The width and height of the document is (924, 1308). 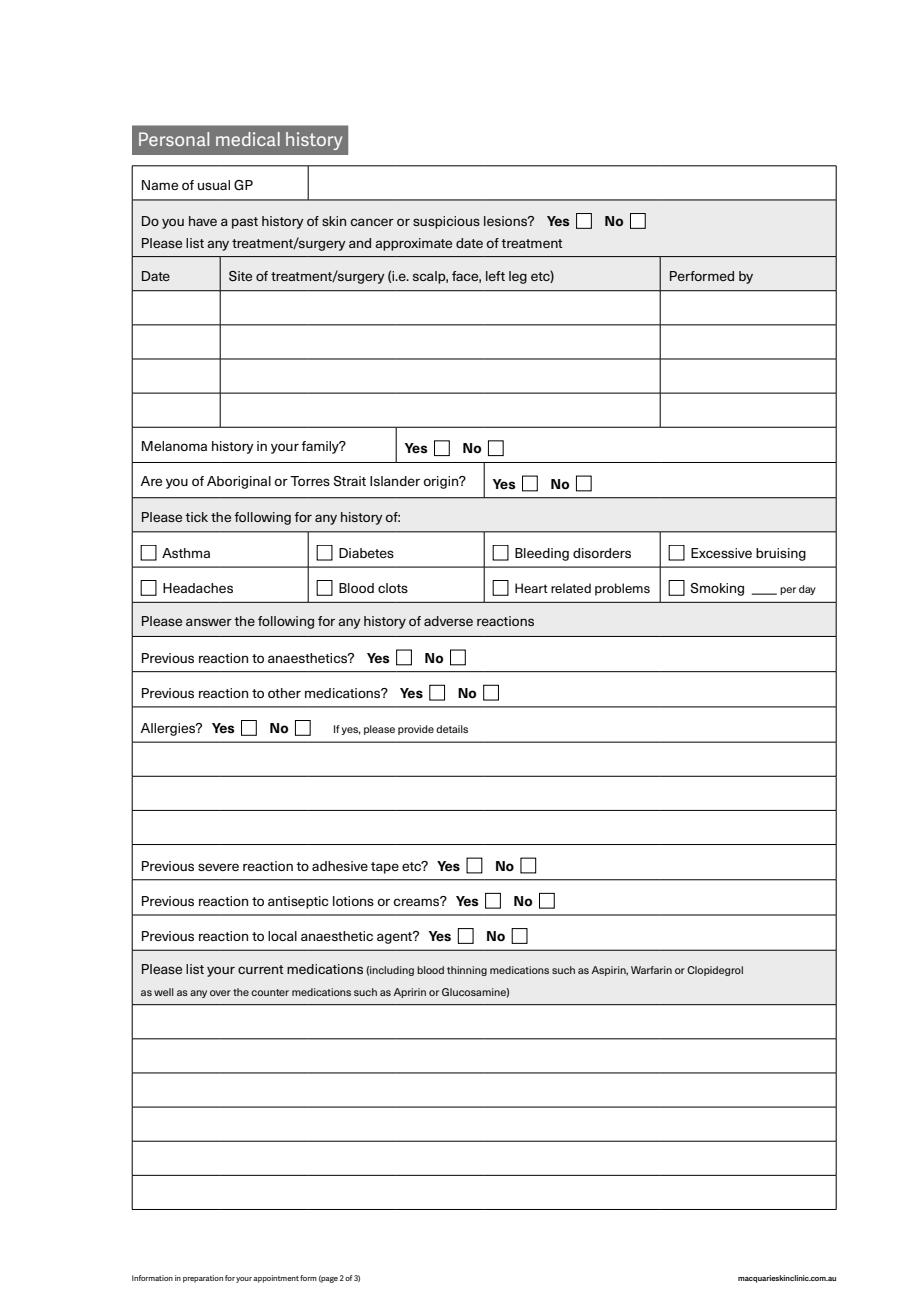 What do you see at coordinates (276, 1279) in the document?
I see `appointment` at bounding box center [276, 1279].
